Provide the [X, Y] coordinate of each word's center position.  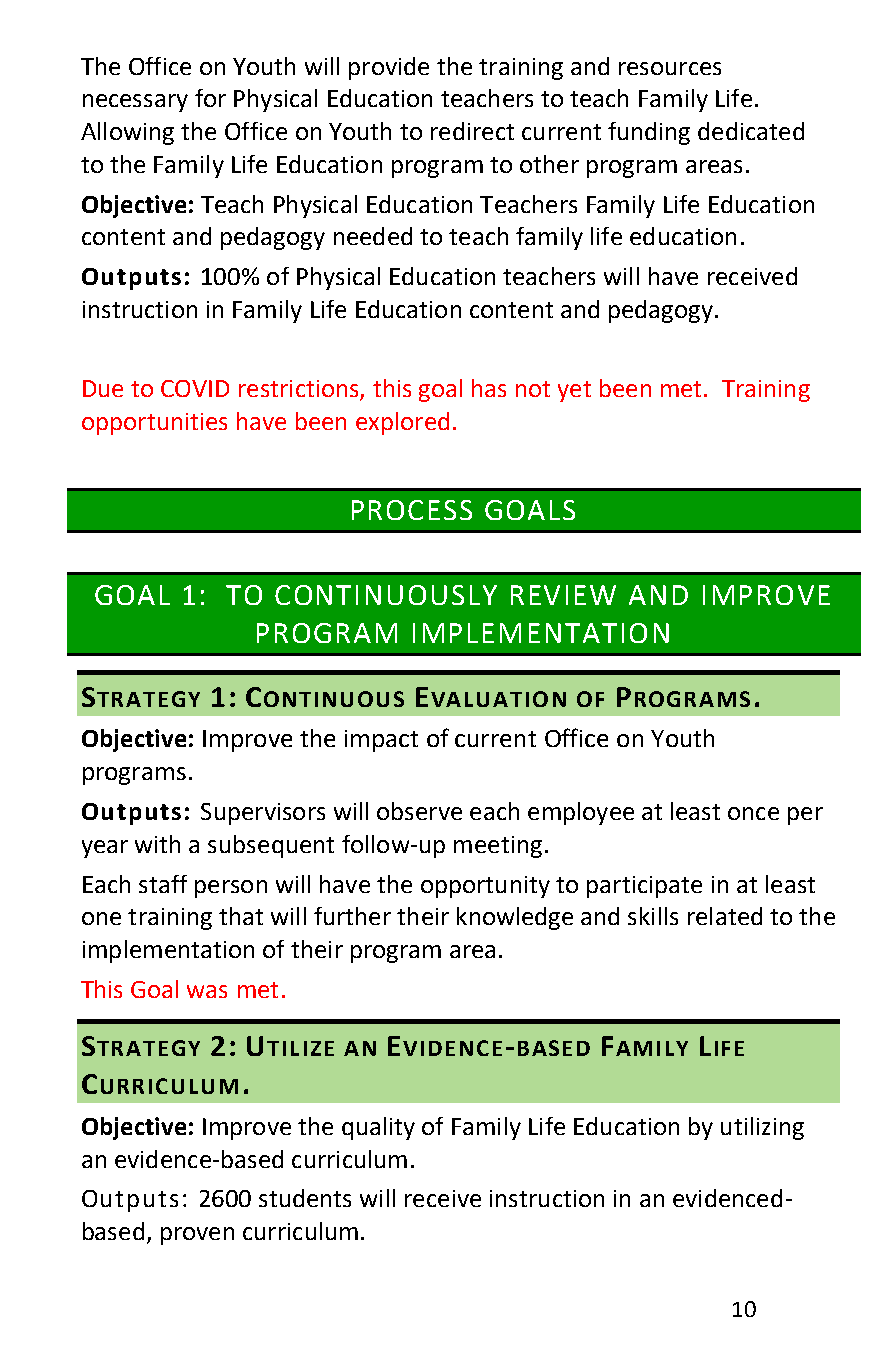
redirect [472, 131]
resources [670, 68]
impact [381, 741]
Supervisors [263, 814]
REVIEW [563, 595]
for [210, 98]
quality [378, 1128]
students [305, 1198]
